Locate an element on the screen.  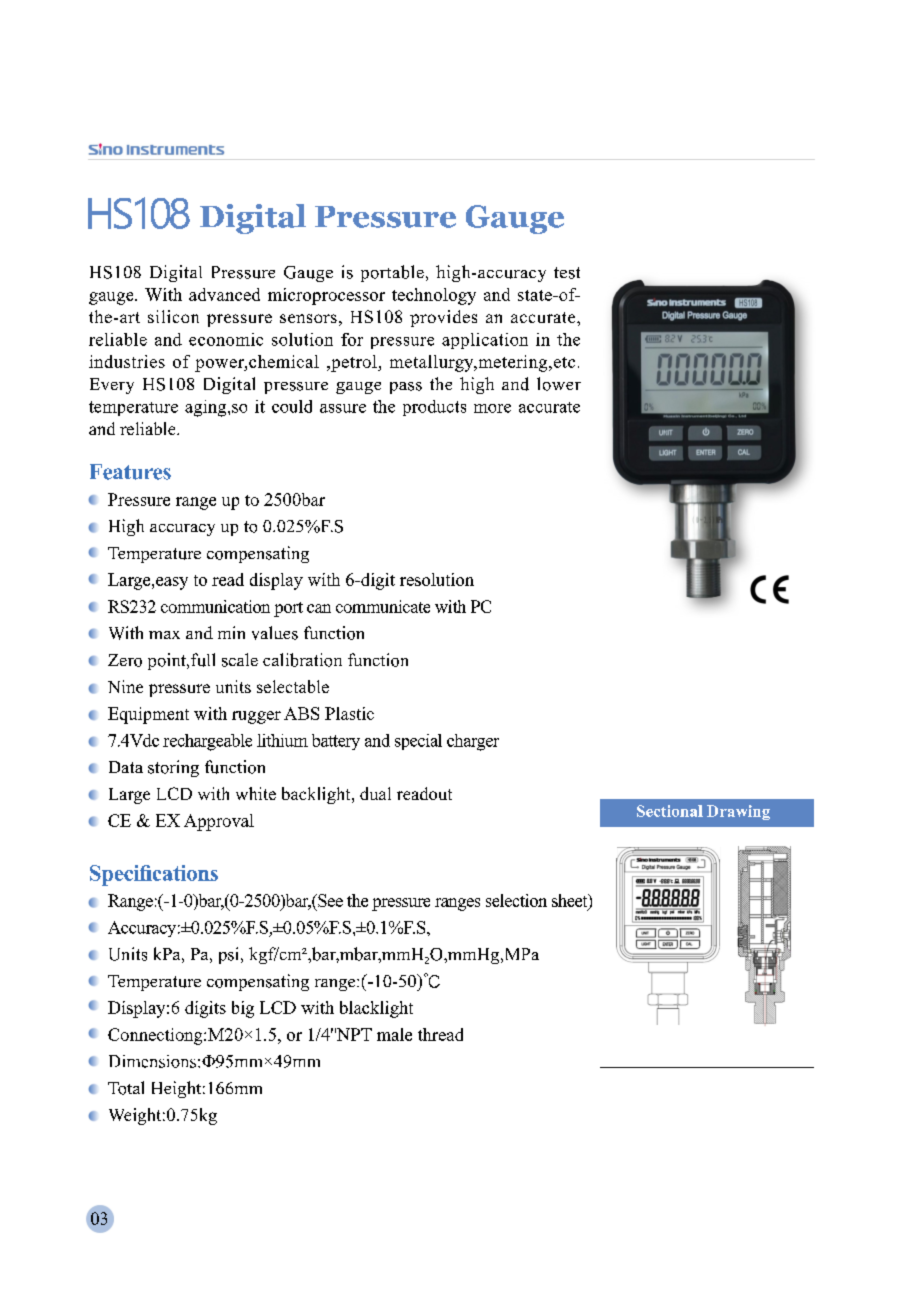
test is located at coordinates (567, 273).
